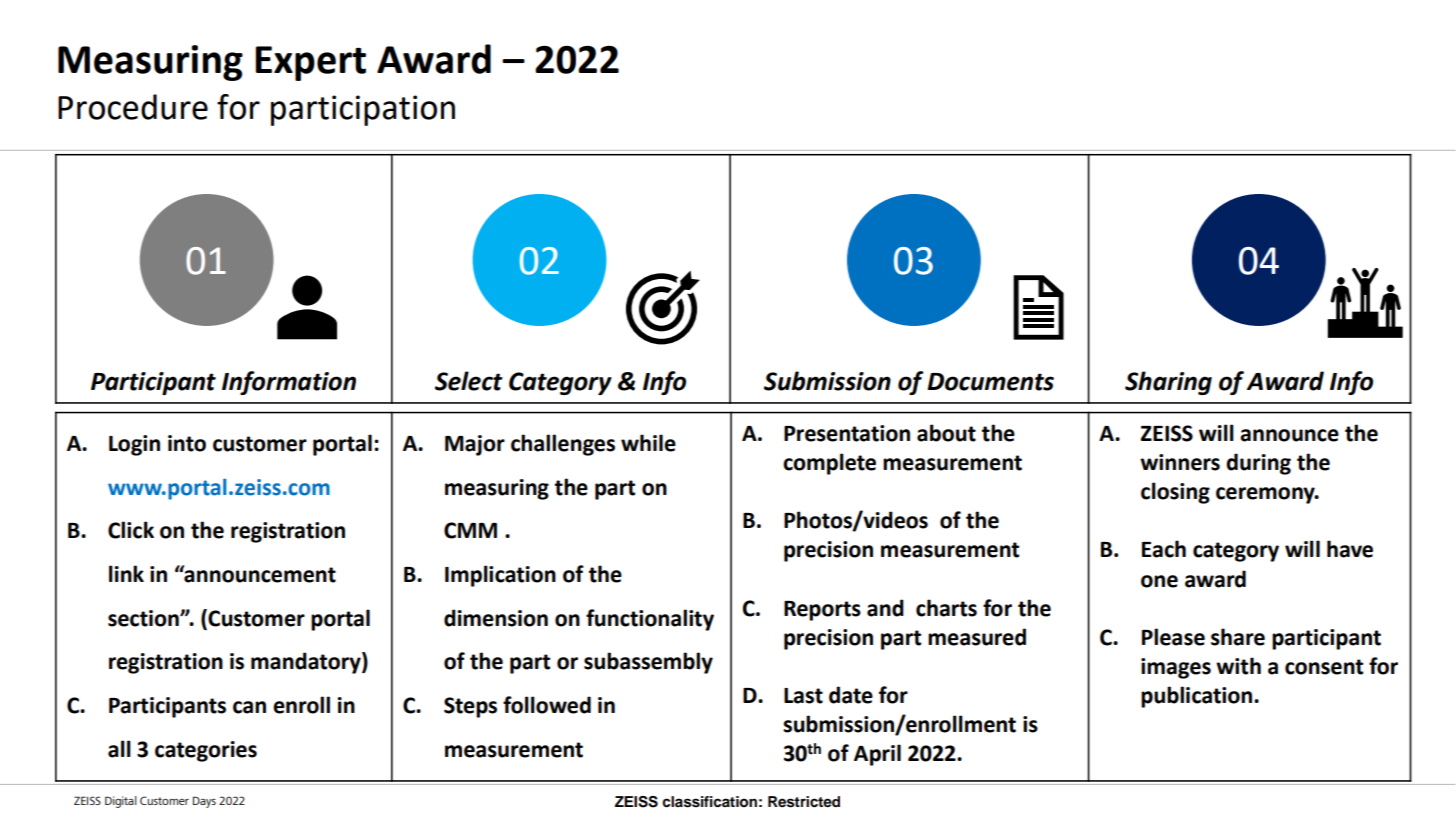  Describe the element at coordinates (804, 802) in the page. I see `Restricted` at that location.
